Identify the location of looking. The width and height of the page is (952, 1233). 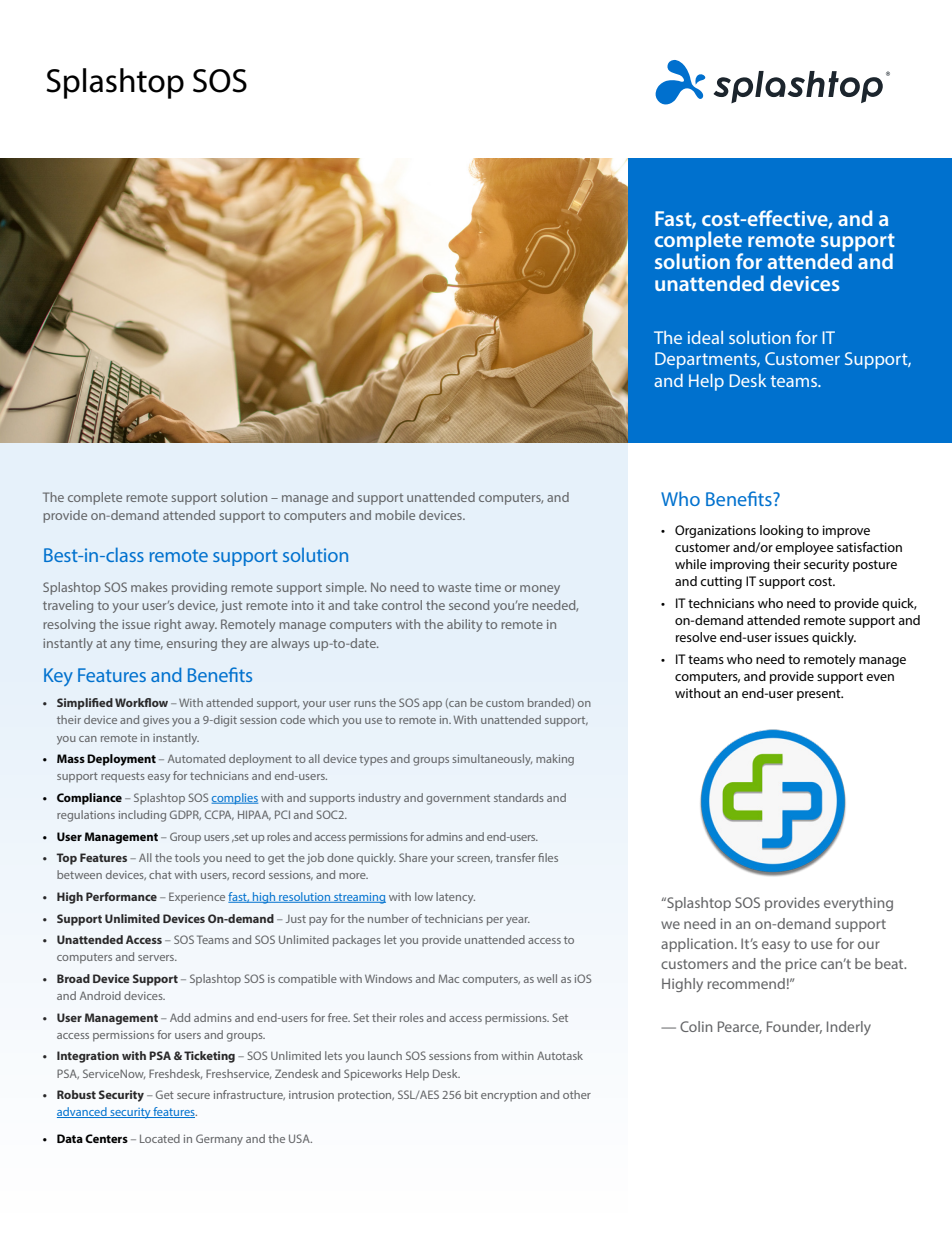
(781, 531).
